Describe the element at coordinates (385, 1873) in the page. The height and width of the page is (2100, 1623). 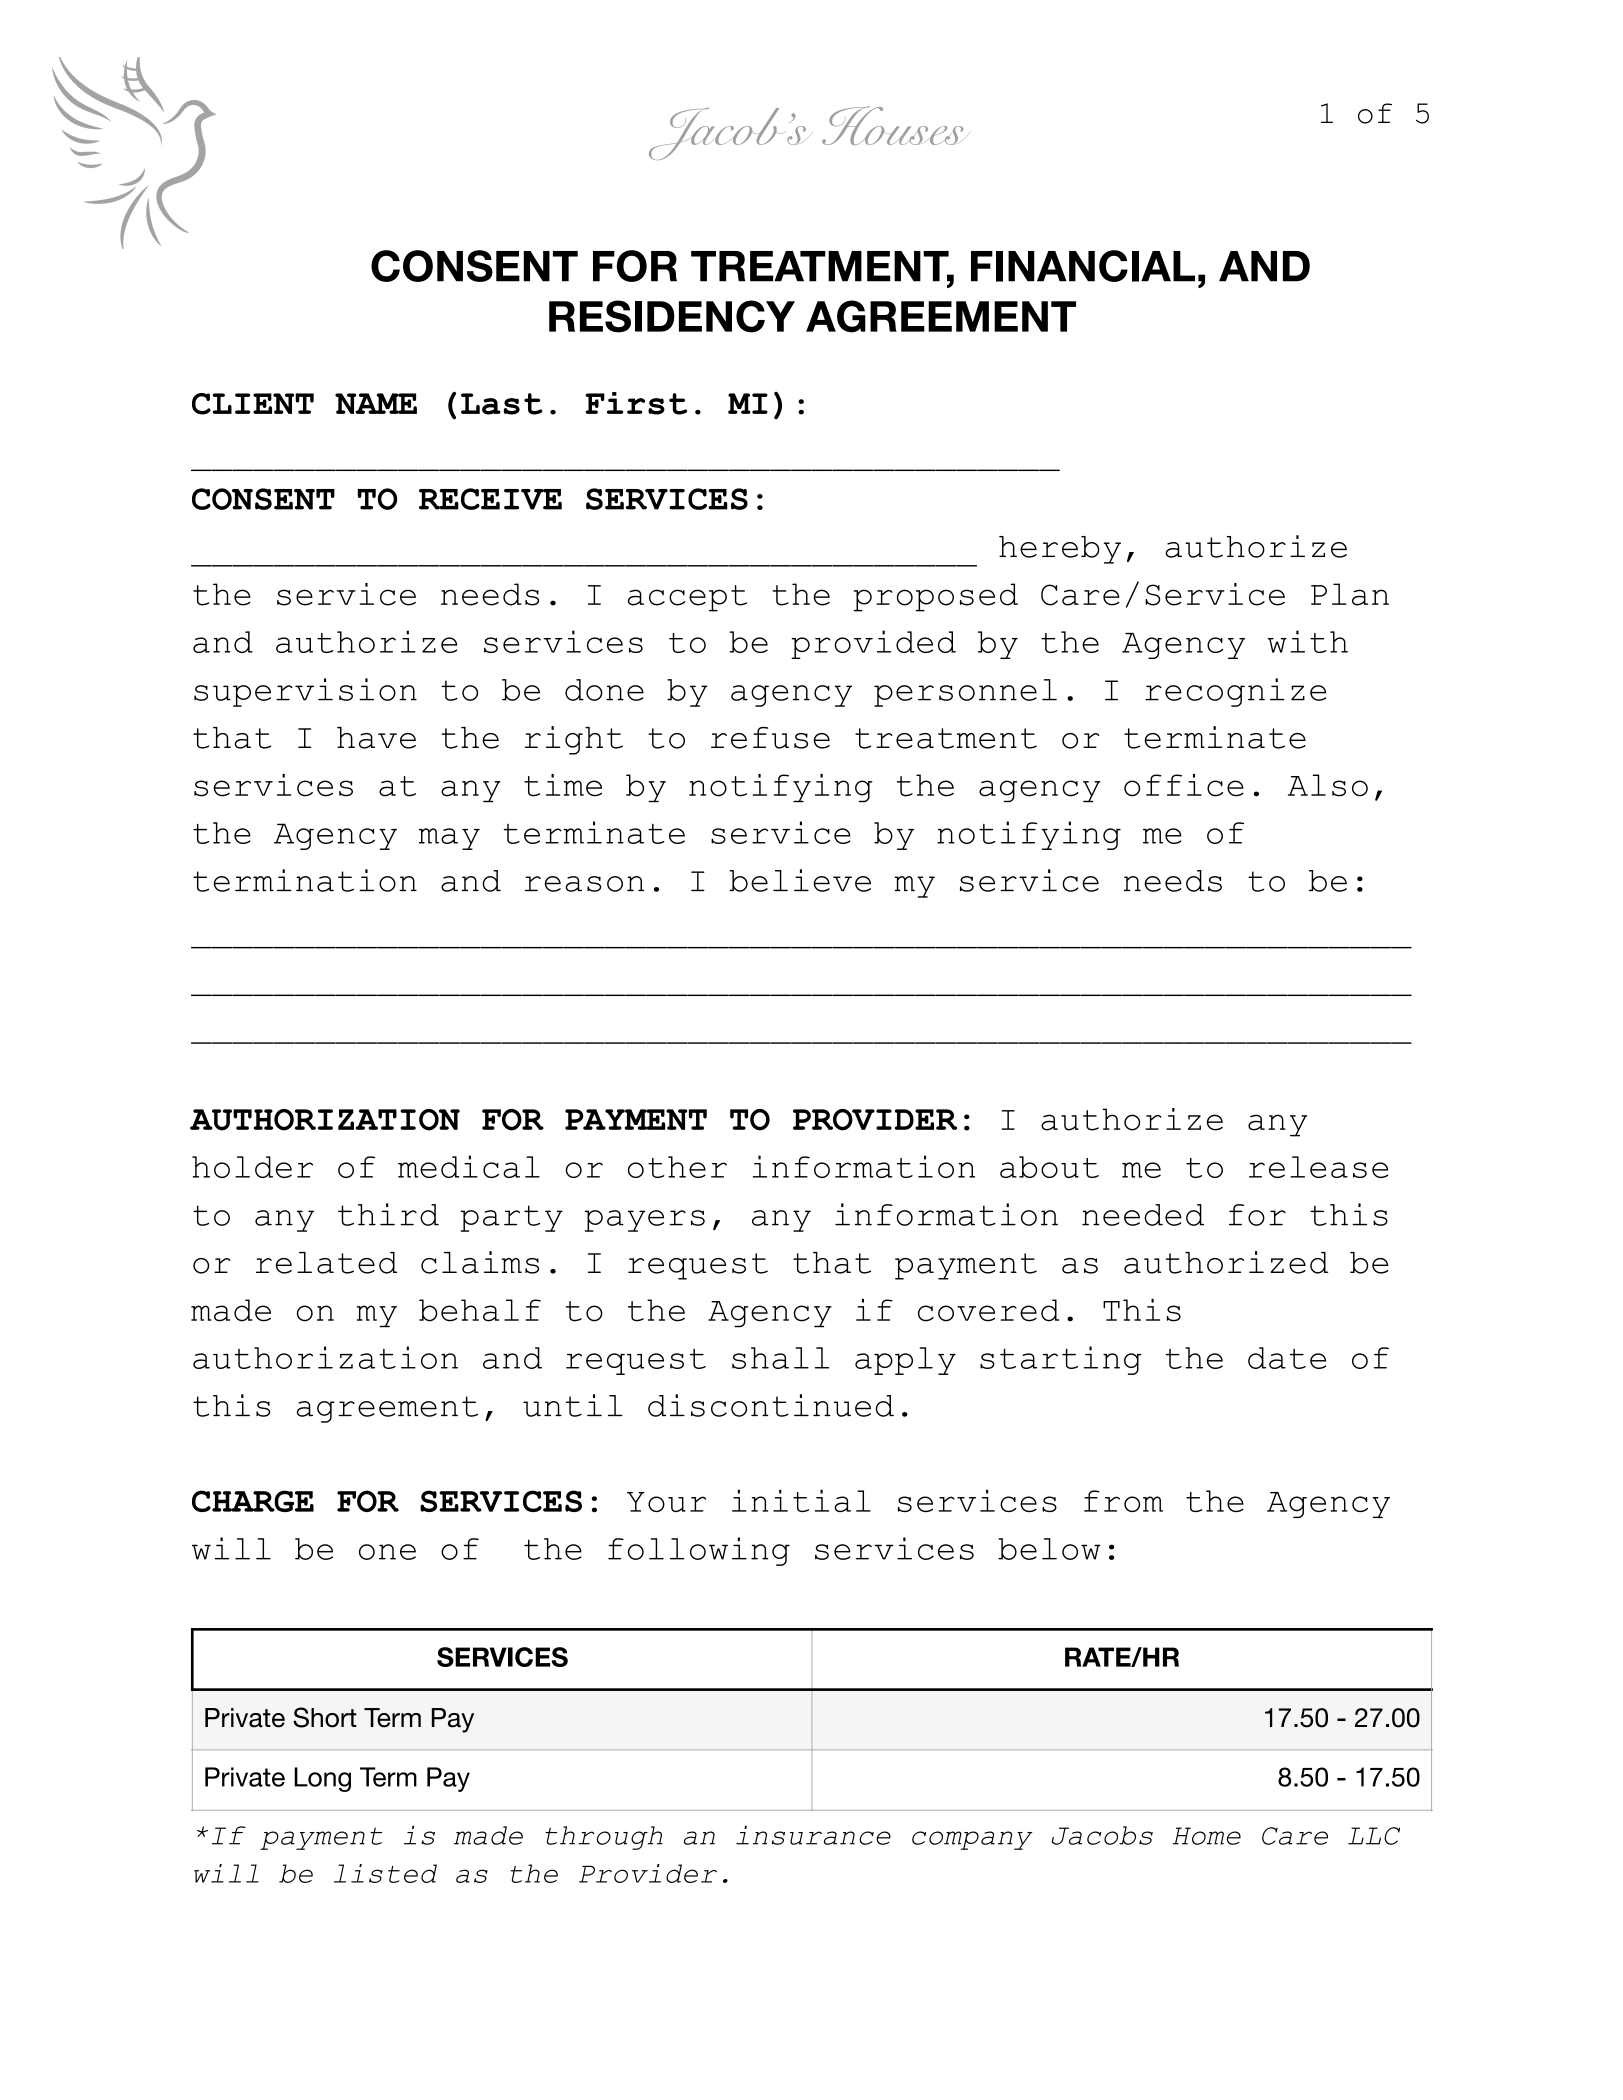
I see `listed` at that location.
